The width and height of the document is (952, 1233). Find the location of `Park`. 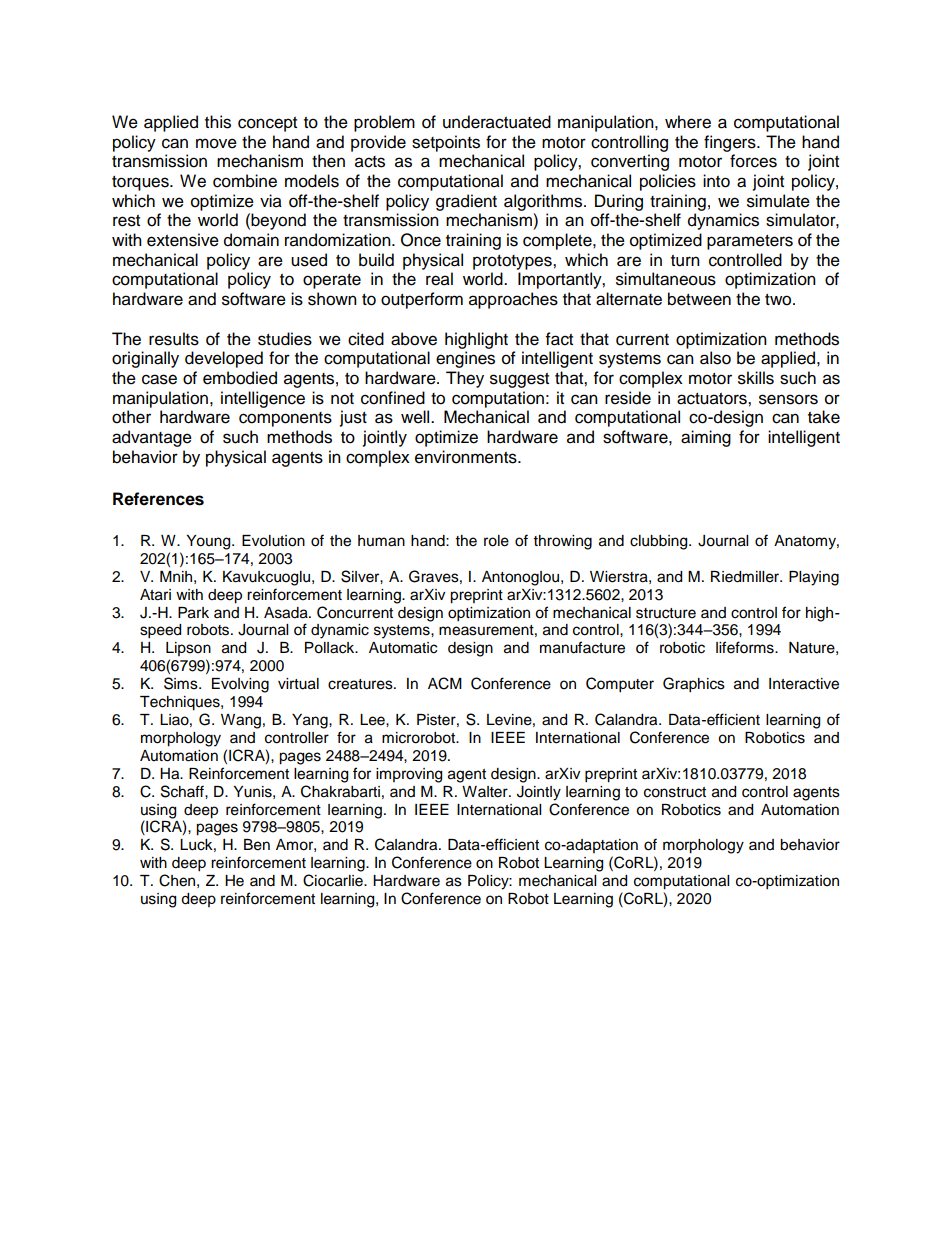

Park is located at coordinates (193, 613).
